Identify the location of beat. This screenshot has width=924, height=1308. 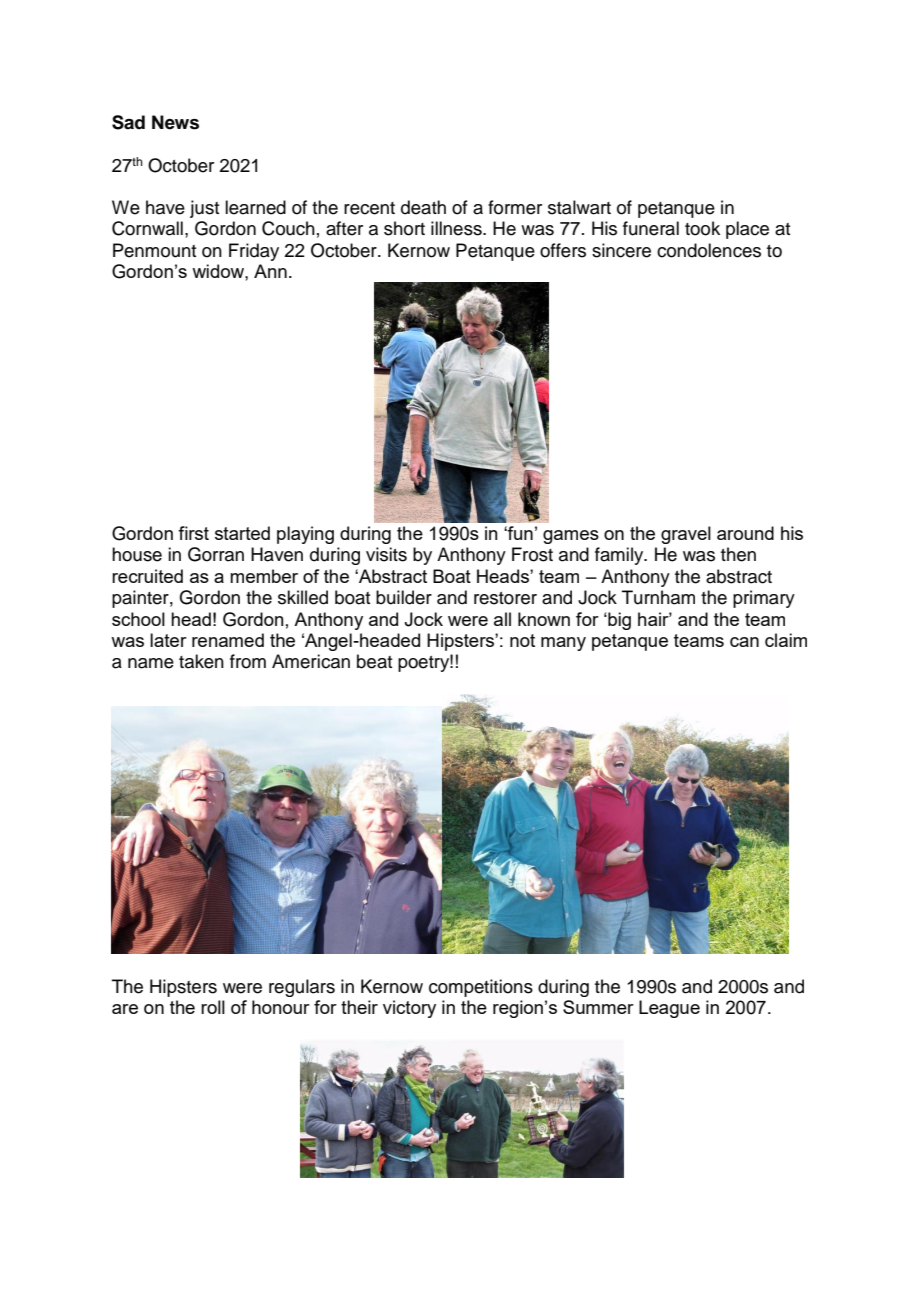
(374, 661).
